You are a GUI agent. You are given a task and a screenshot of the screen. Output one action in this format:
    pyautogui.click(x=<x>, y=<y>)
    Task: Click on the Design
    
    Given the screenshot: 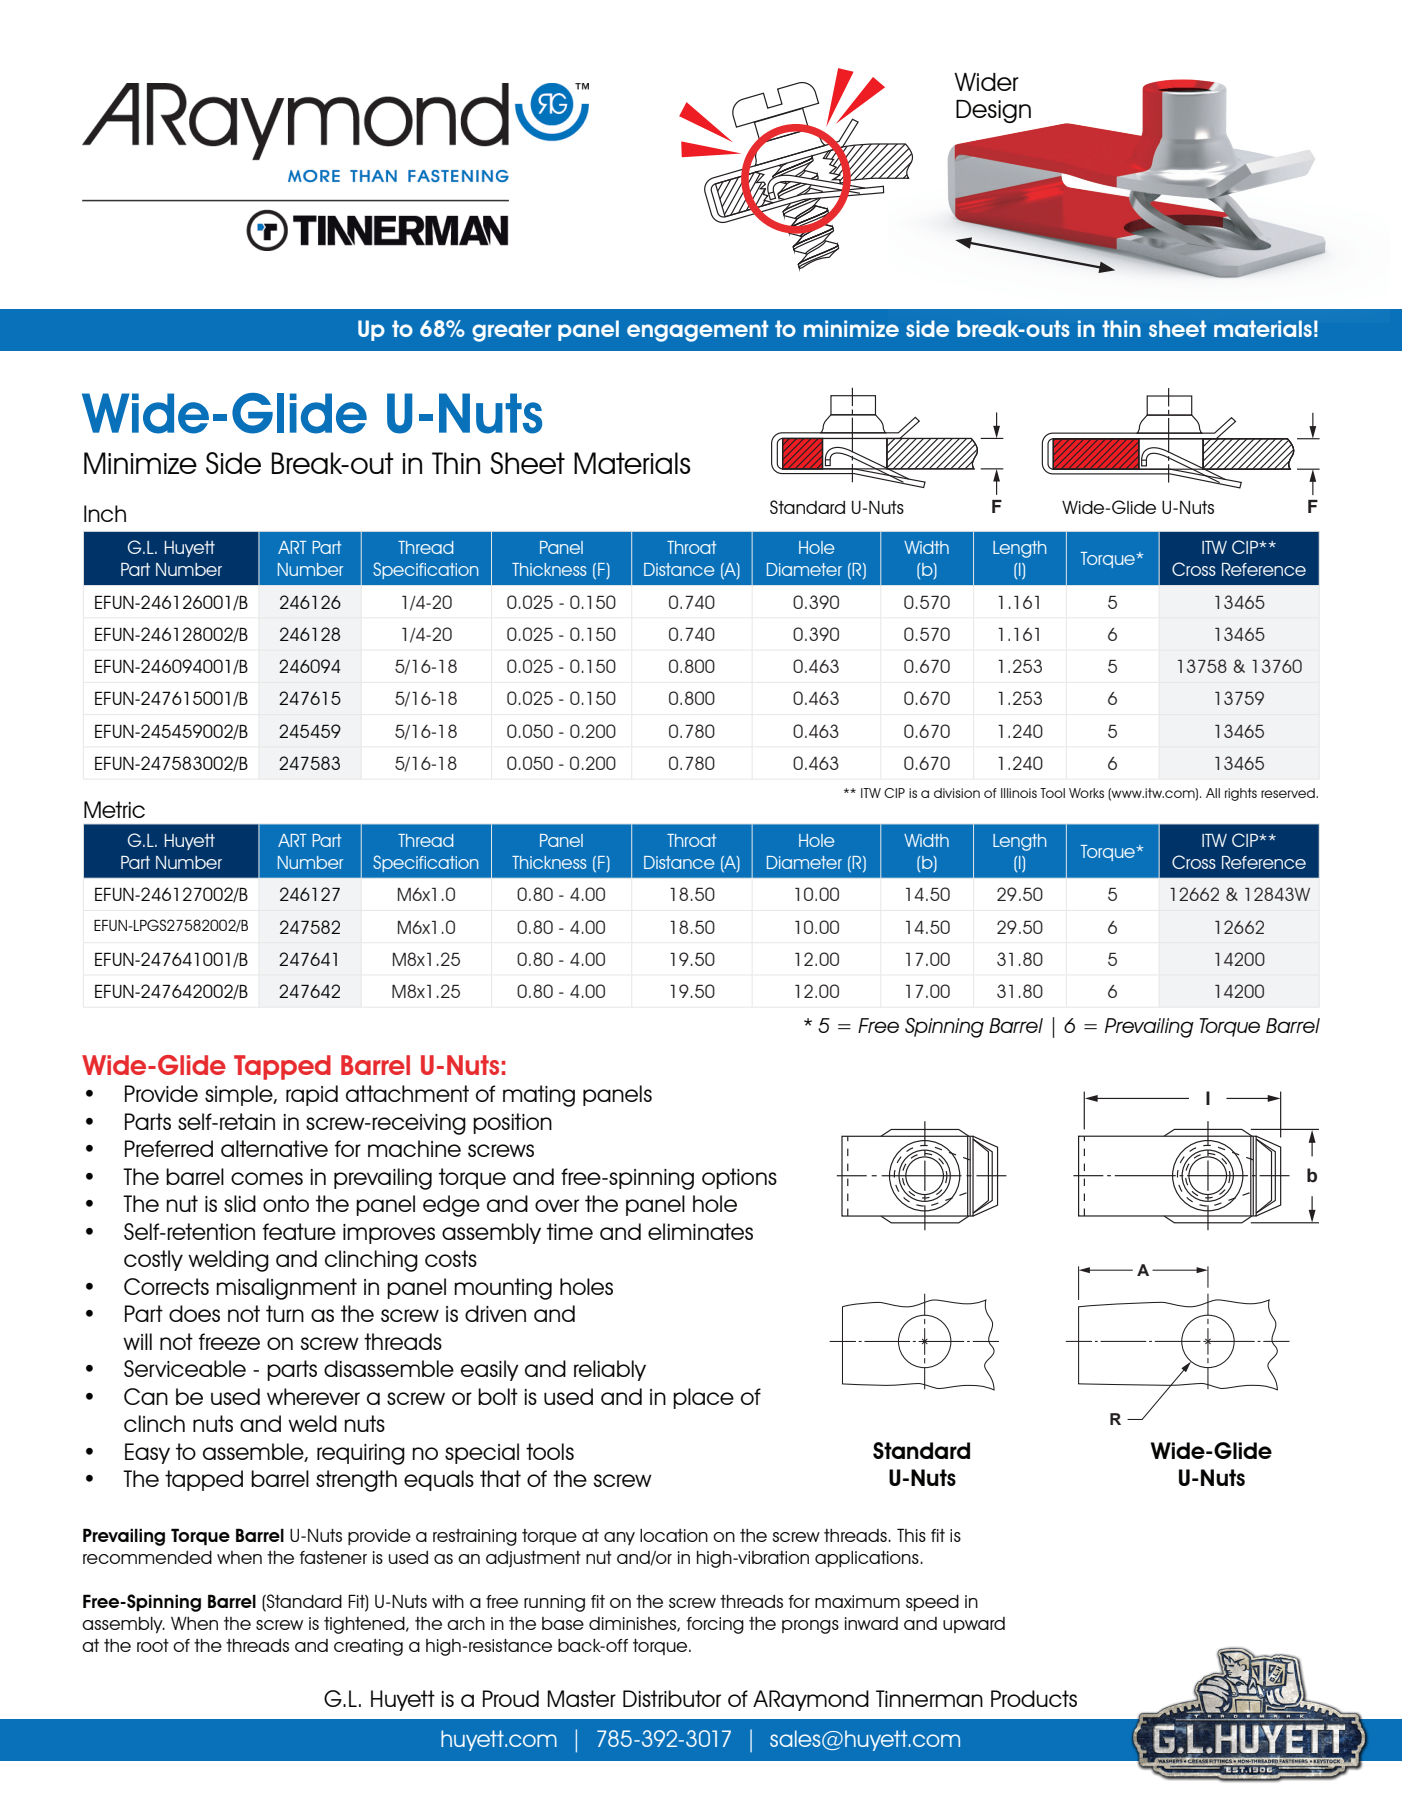 What is the action you would take?
    pyautogui.click(x=993, y=111)
